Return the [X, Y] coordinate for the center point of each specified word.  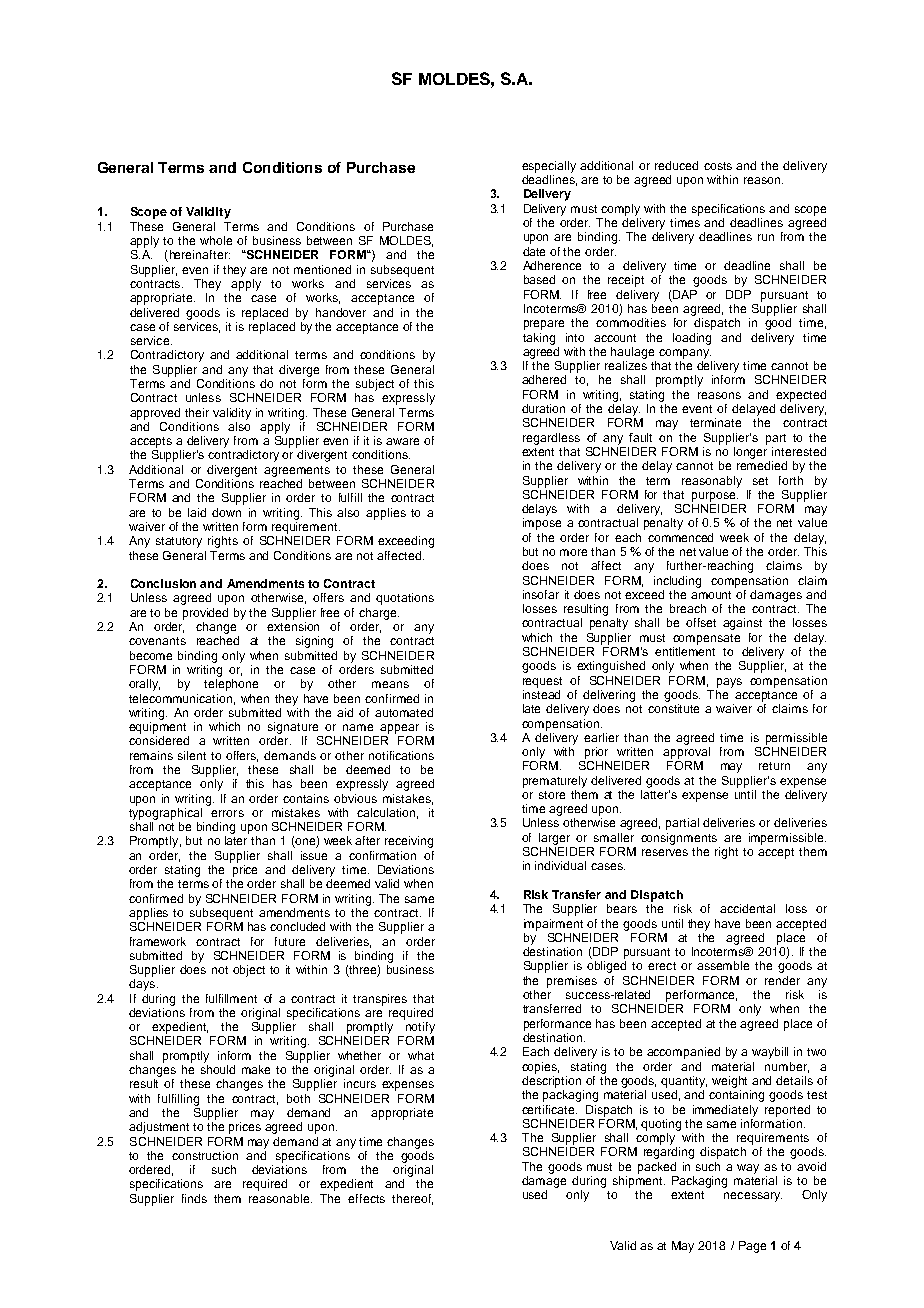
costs [718, 166]
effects [366, 1198]
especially [549, 167]
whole [216, 240]
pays [729, 683]
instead [541, 693]
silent [192, 755]
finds [194, 1198]
